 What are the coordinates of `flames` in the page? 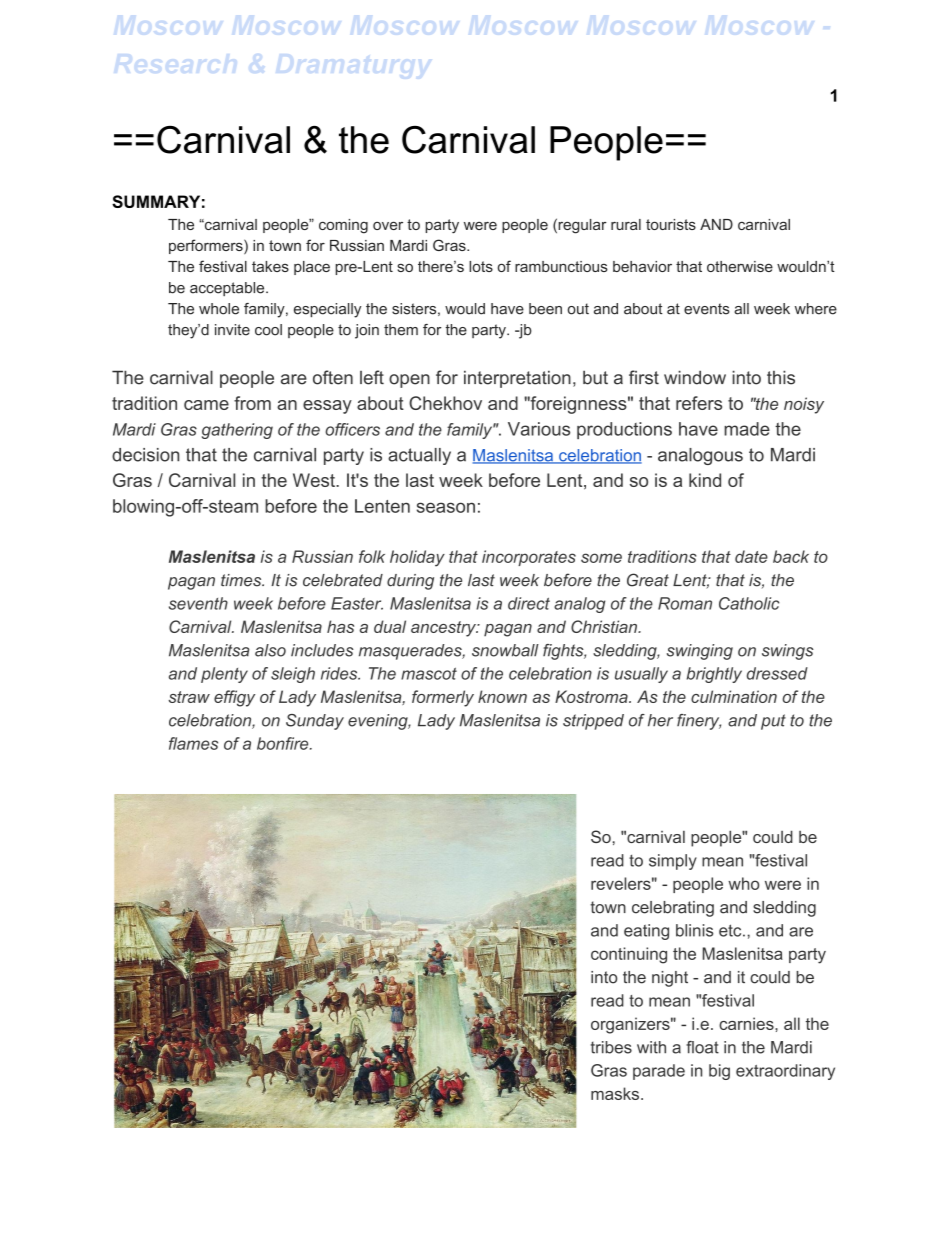 It's located at (193, 743).
